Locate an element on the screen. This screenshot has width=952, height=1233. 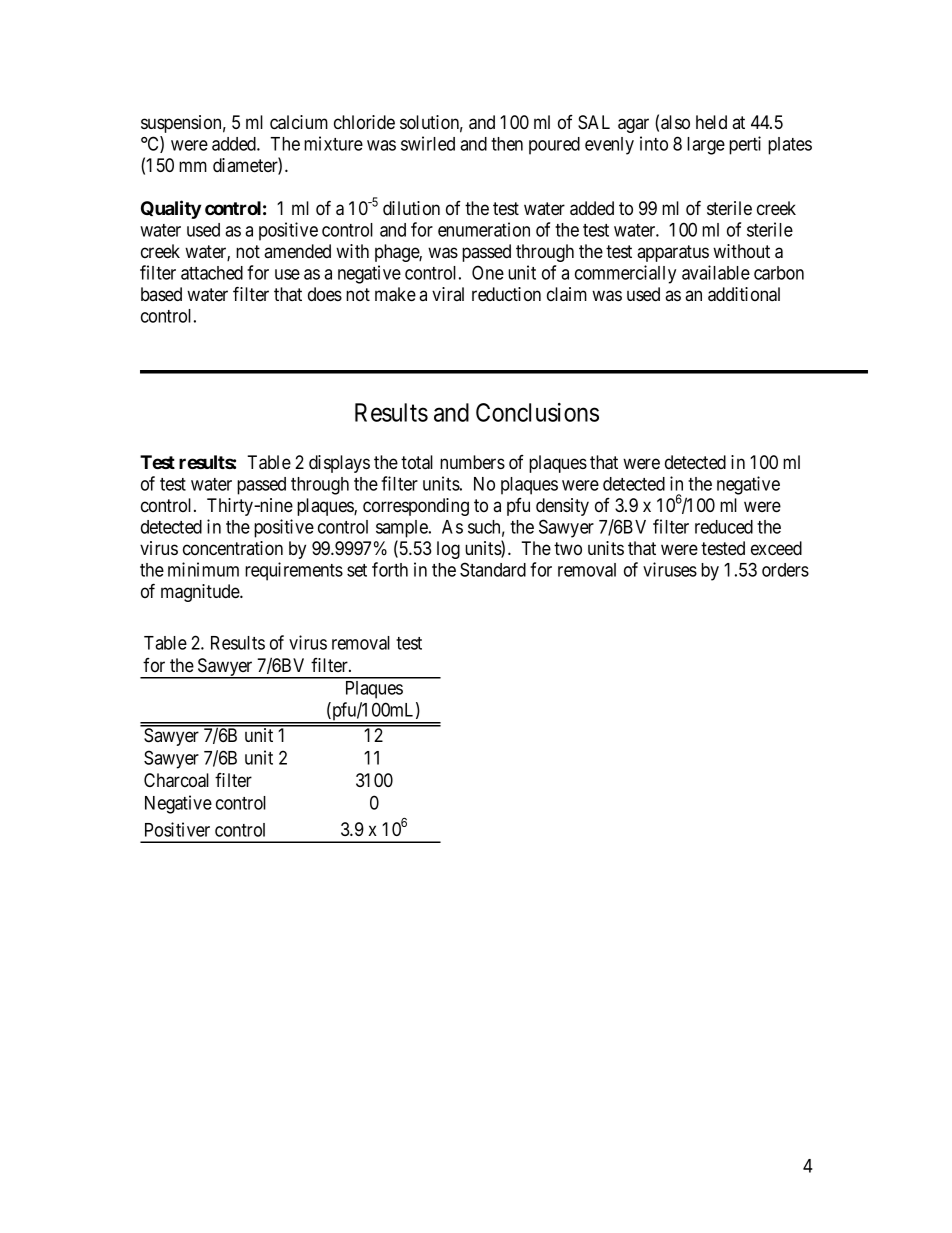
calcium is located at coordinates (299, 122).
